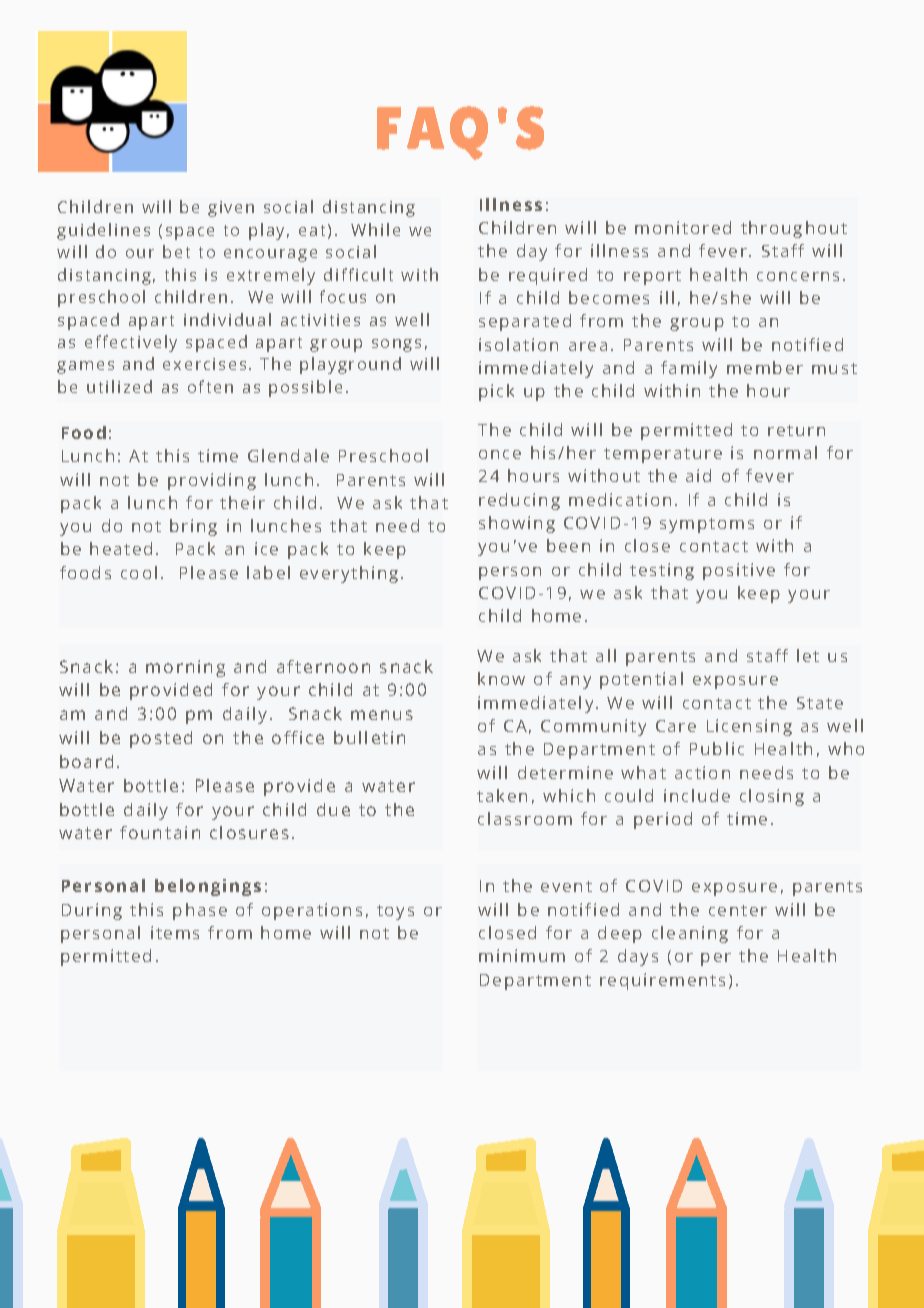 This screenshot has width=924, height=1308. I want to click on items, so click(175, 932).
